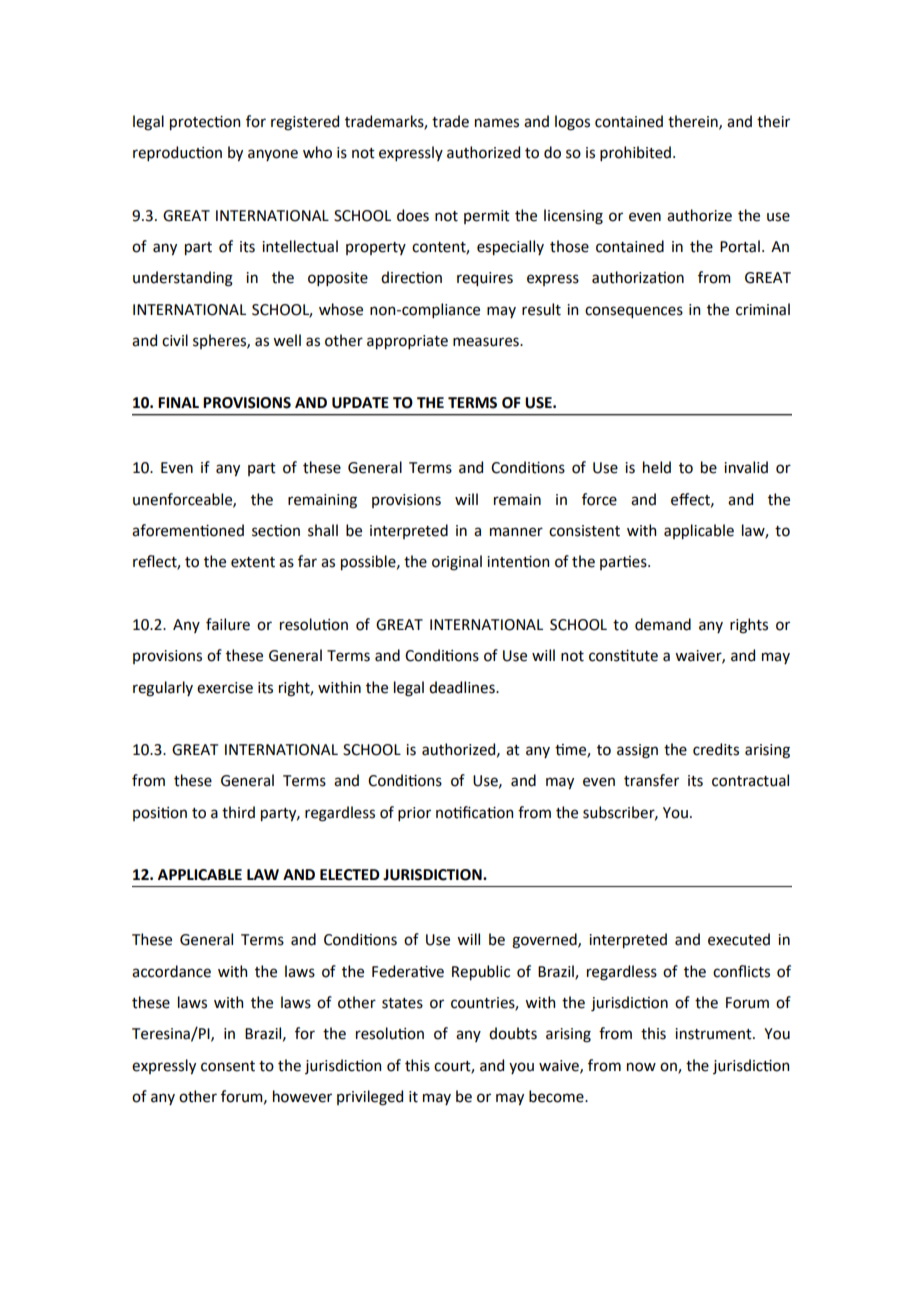 This image has width=924, height=1308. What do you see at coordinates (516, 532) in the image?
I see `manner` at bounding box center [516, 532].
